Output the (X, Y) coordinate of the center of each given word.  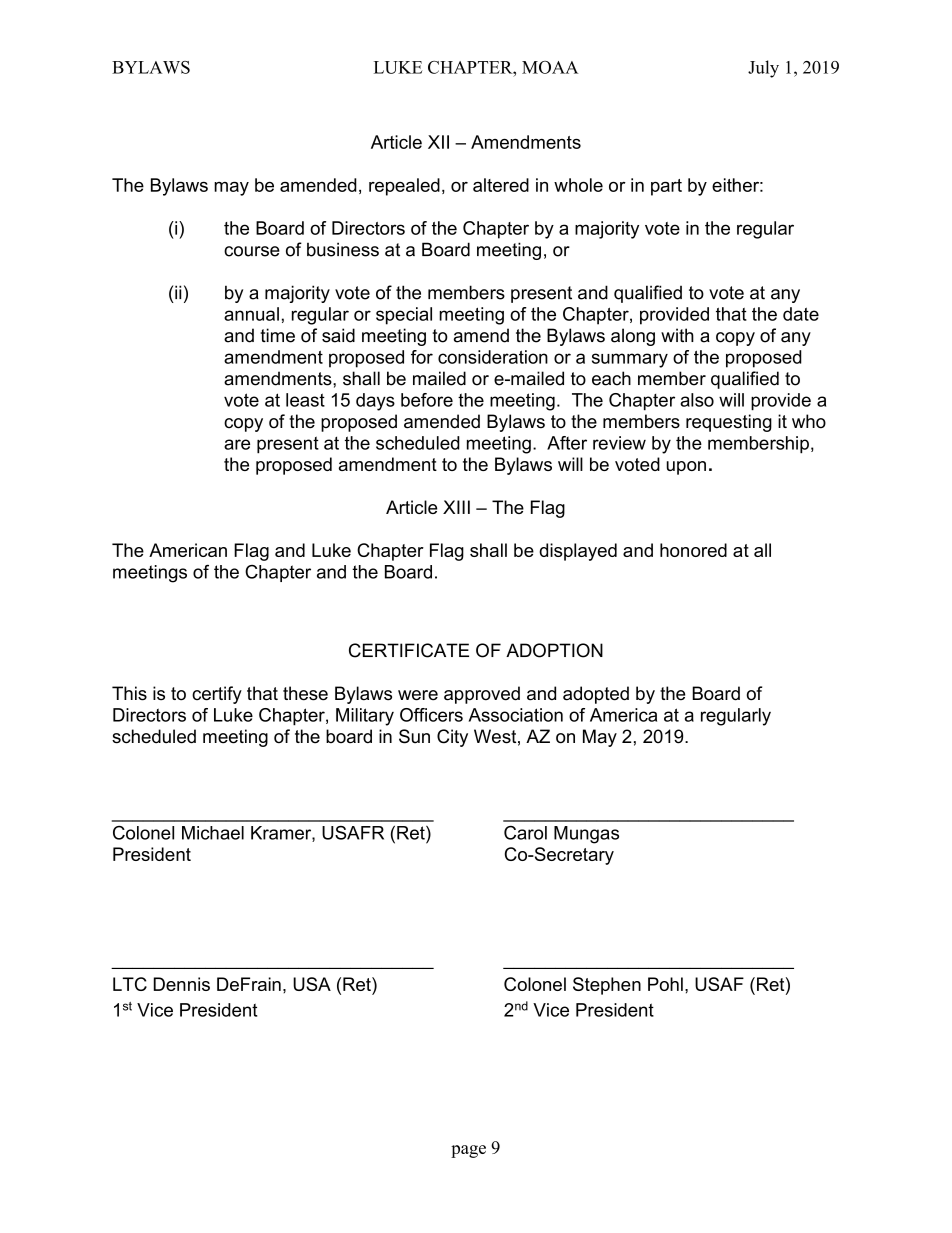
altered (501, 185)
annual (251, 314)
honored (693, 550)
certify (217, 695)
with (677, 335)
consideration (493, 357)
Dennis (182, 984)
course (252, 251)
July (763, 69)
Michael (213, 833)
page (468, 1151)
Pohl (665, 984)
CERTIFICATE (409, 650)
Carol (525, 833)
